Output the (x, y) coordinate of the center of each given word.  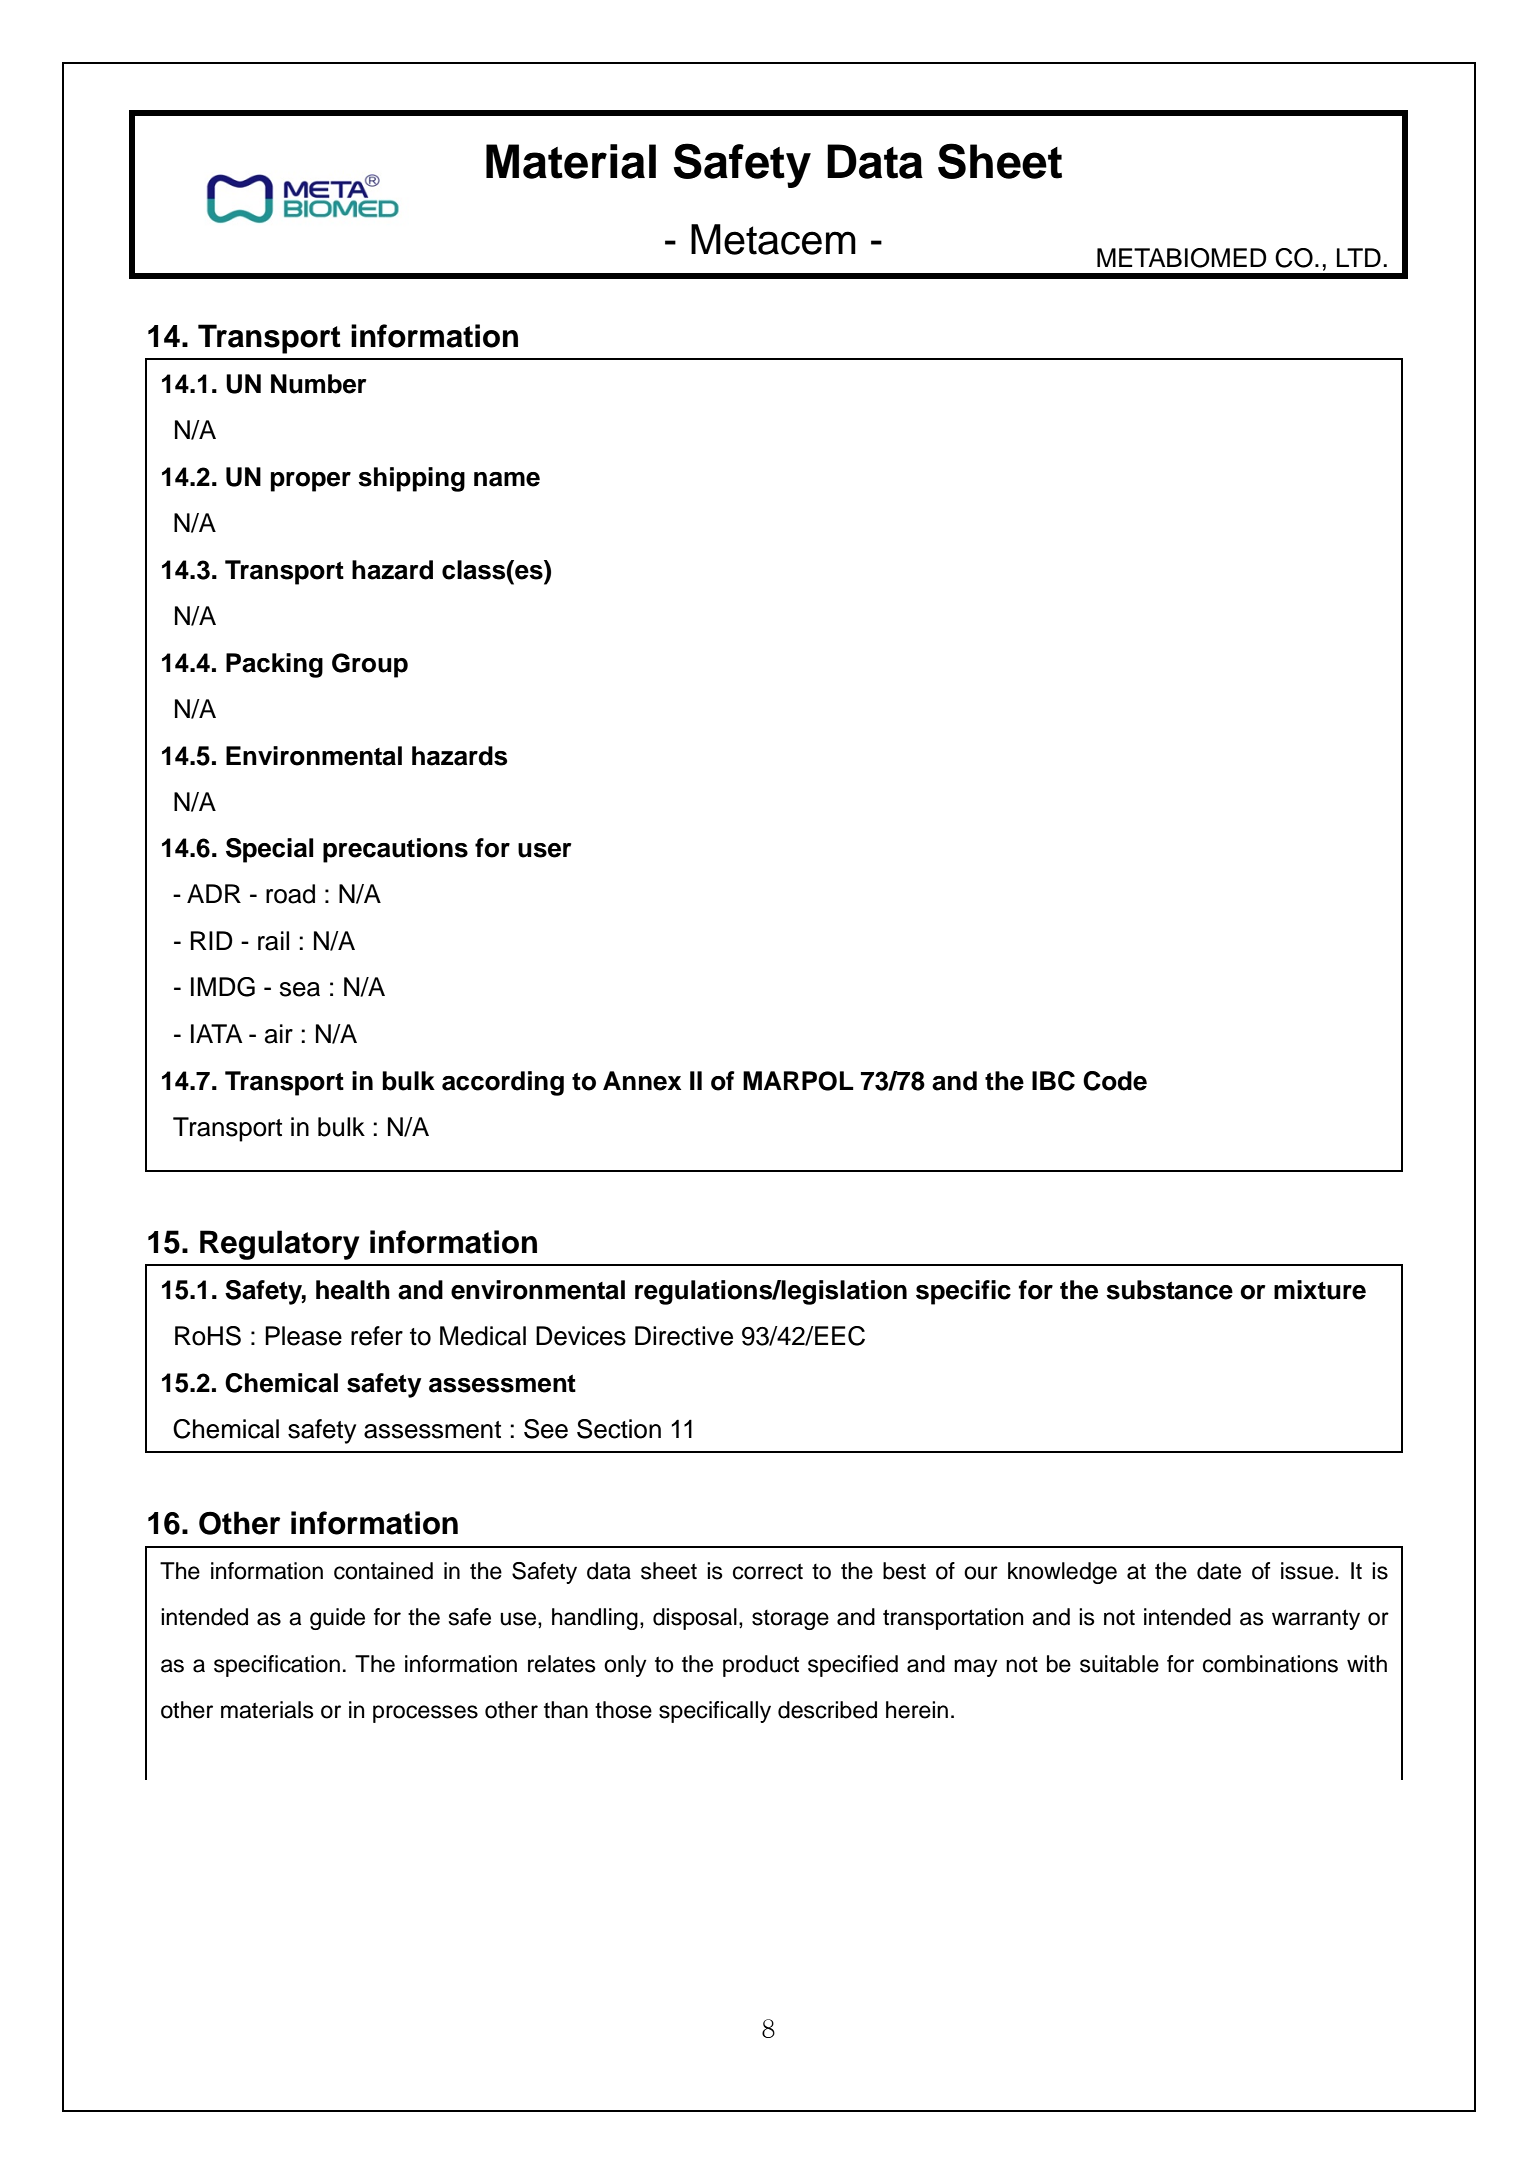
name (507, 479)
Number (318, 384)
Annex (642, 1081)
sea (300, 989)
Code (1115, 1081)
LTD (1359, 257)
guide (337, 1619)
